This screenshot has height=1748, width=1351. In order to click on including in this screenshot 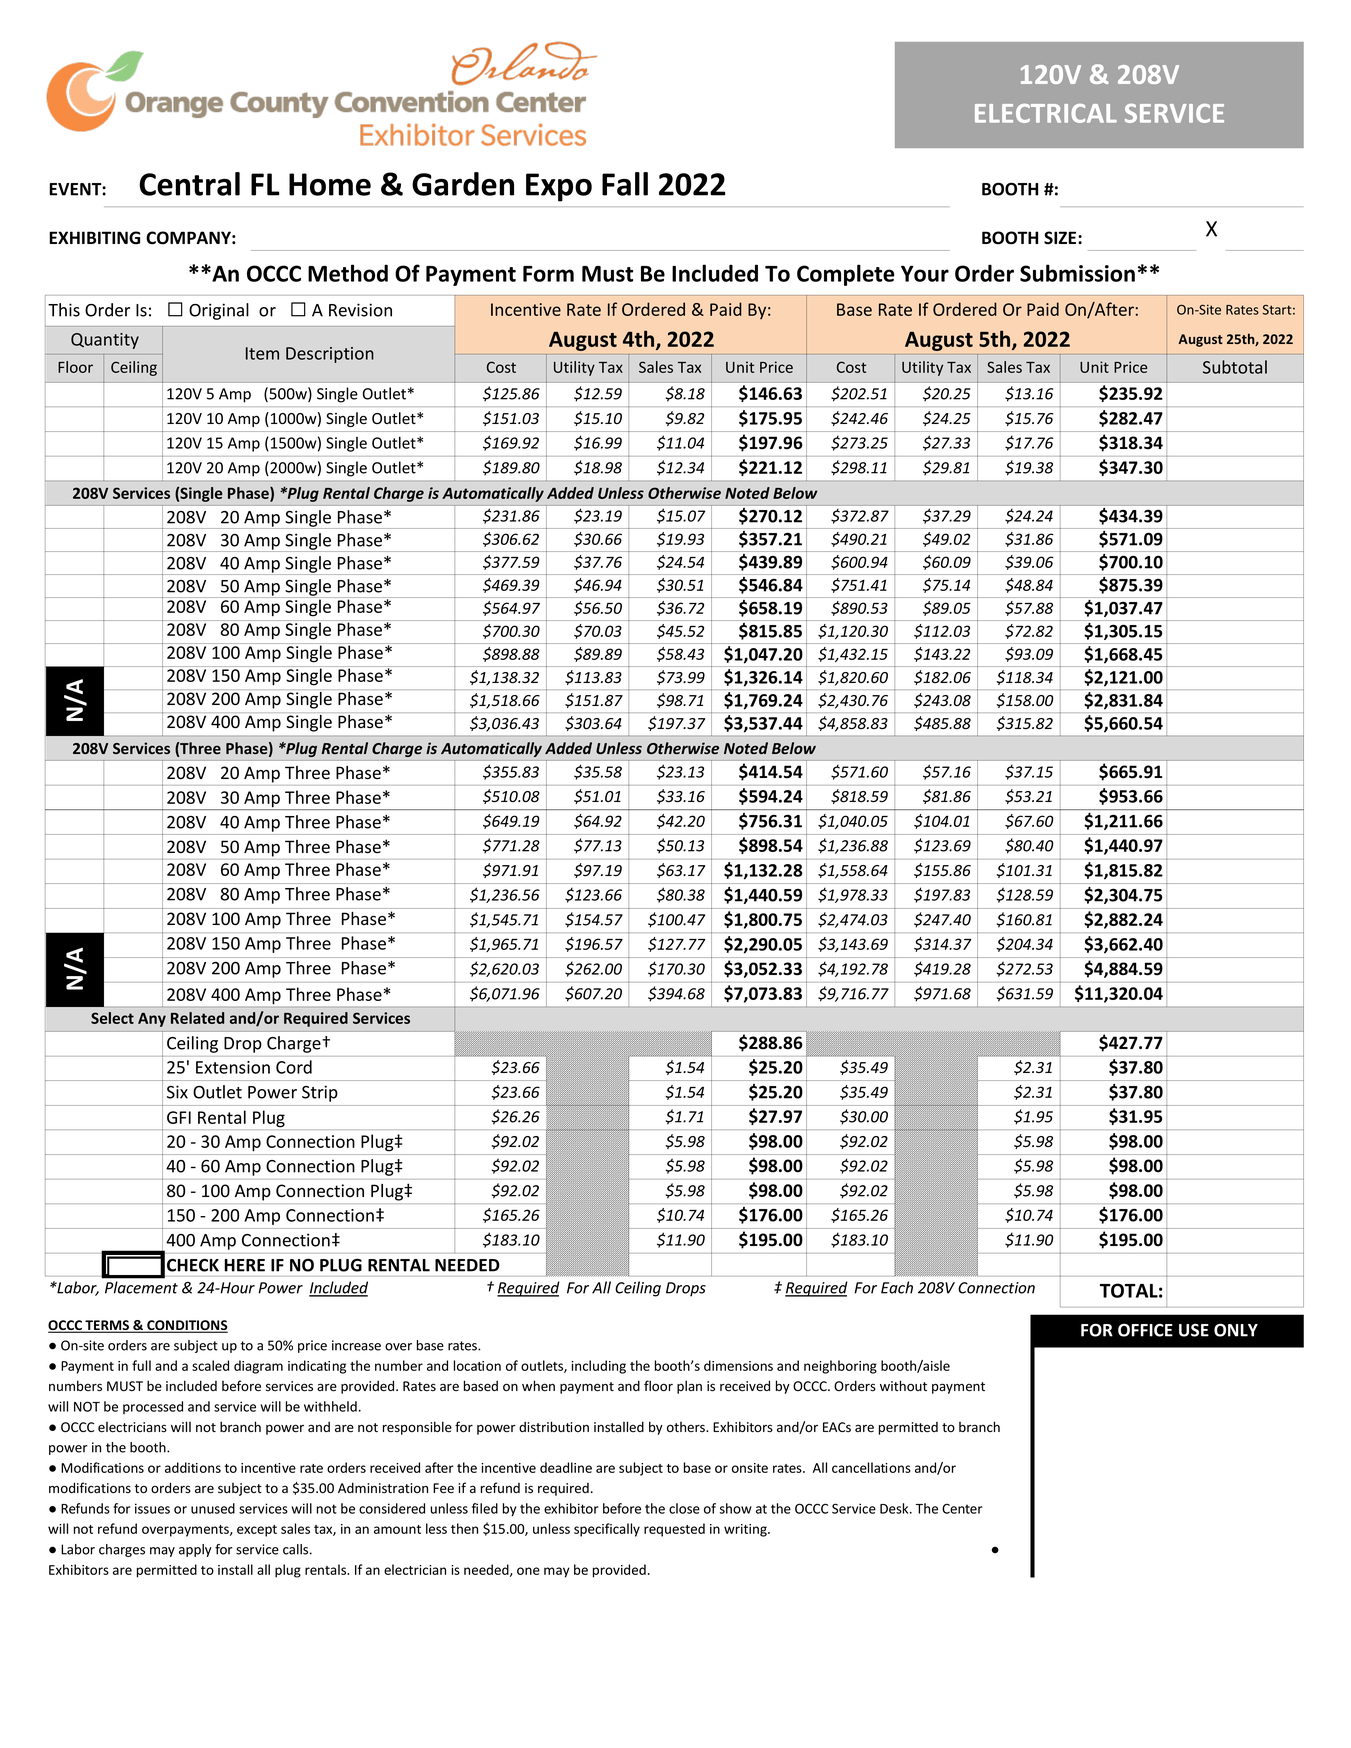, I will do `click(598, 1367)`.
